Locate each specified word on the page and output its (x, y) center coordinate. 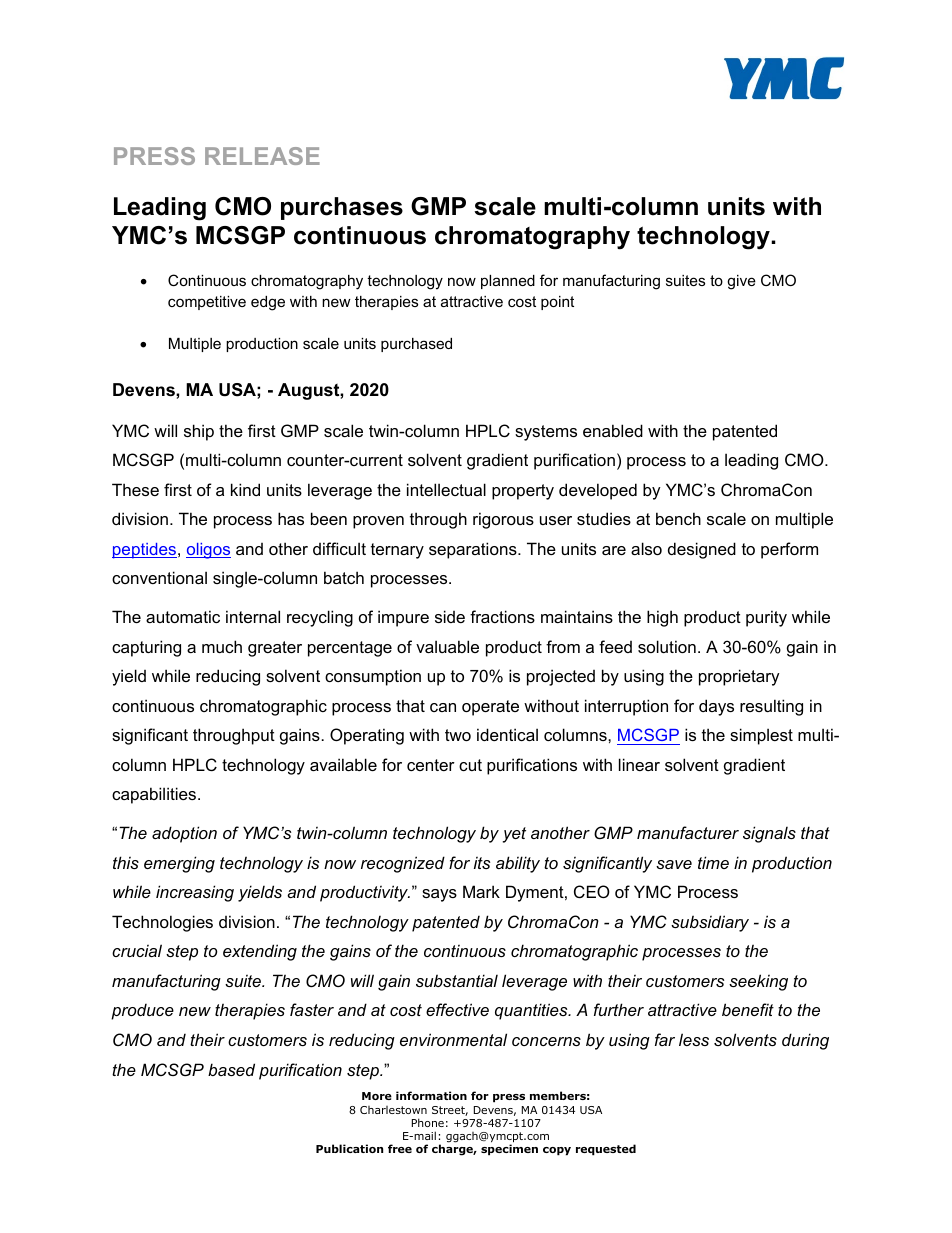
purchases (342, 208)
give (741, 282)
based (231, 1069)
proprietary (739, 677)
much (222, 646)
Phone (428, 1122)
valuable (447, 646)
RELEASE (262, 156)
